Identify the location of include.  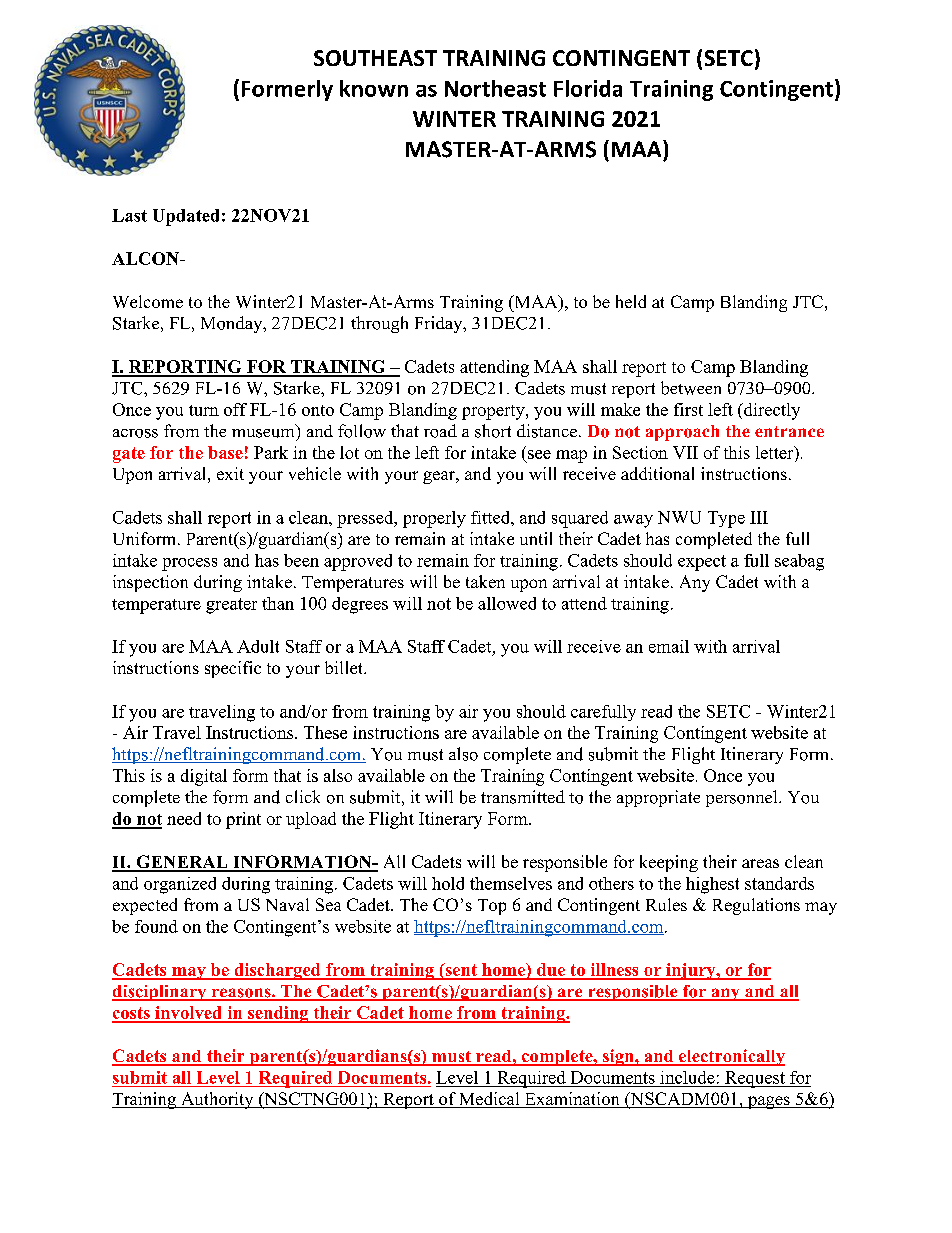
(687, 1077).
